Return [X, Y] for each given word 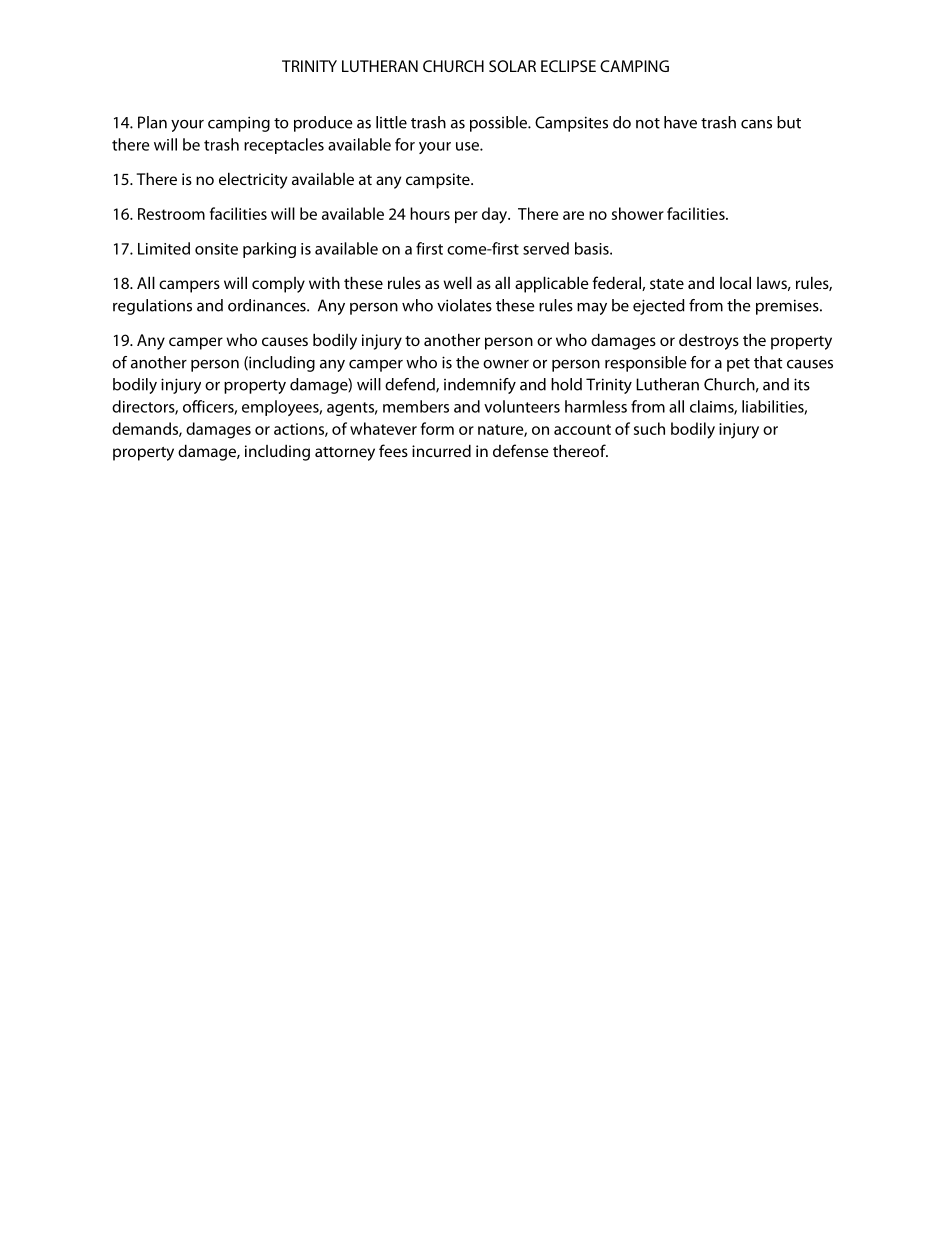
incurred [441, 450]
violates [464, 305]
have [680, 122]
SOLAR [512, 66]
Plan [152, 122]
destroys [709, 342]
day [496, 215]
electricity [253, 180]
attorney [345, 454]
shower [638, 213]
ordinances [268, 305]
